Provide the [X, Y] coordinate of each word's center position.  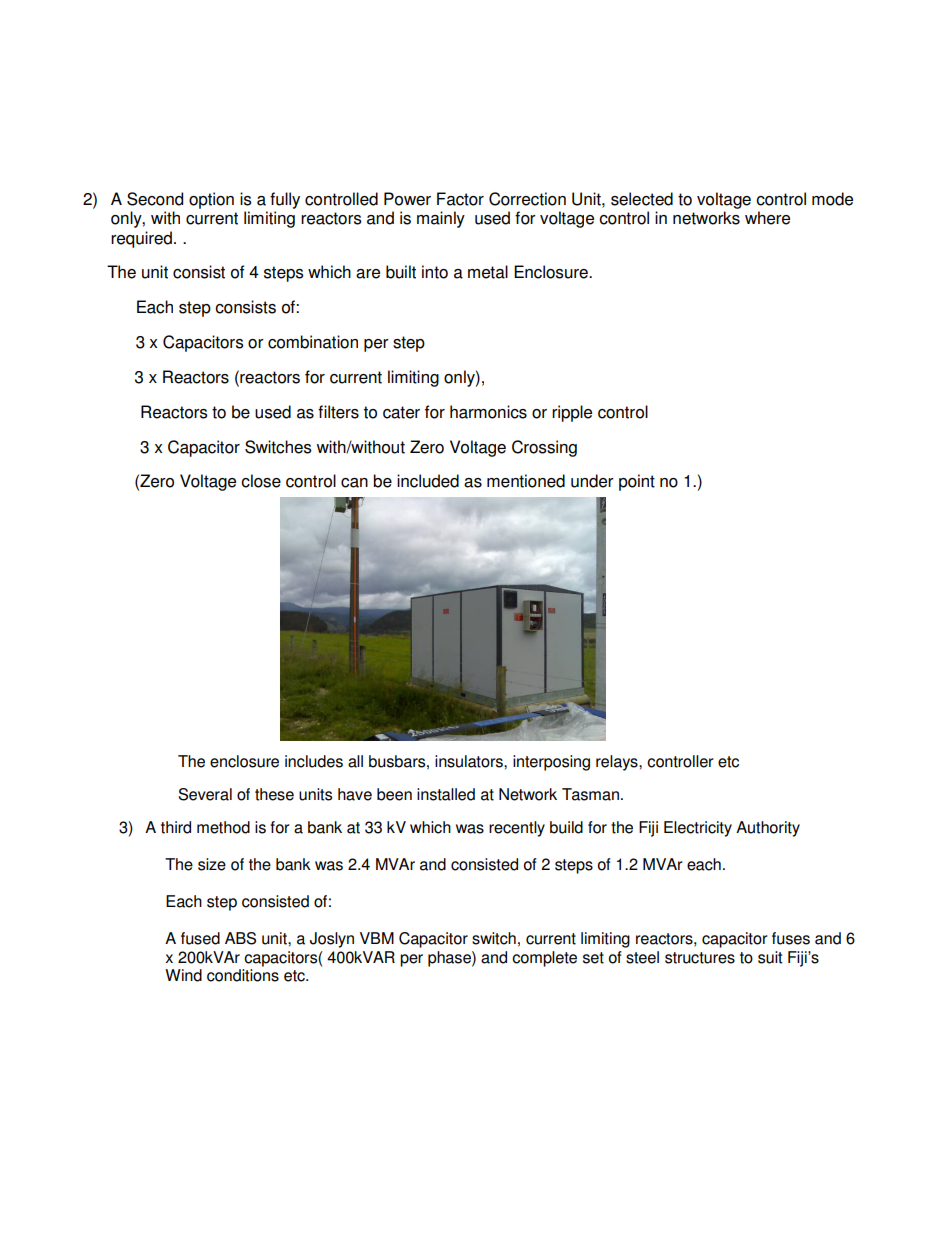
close [261, 481]
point [637, 482]
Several [205, 794]
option [211, 200]
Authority [768, 829]
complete [544, 959]
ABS [240, 938]
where [767, 218]
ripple [572, 413]
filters [338, 412]
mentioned [526, 481]
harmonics [488, 412]
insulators [470, 761]
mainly [441, 219]
